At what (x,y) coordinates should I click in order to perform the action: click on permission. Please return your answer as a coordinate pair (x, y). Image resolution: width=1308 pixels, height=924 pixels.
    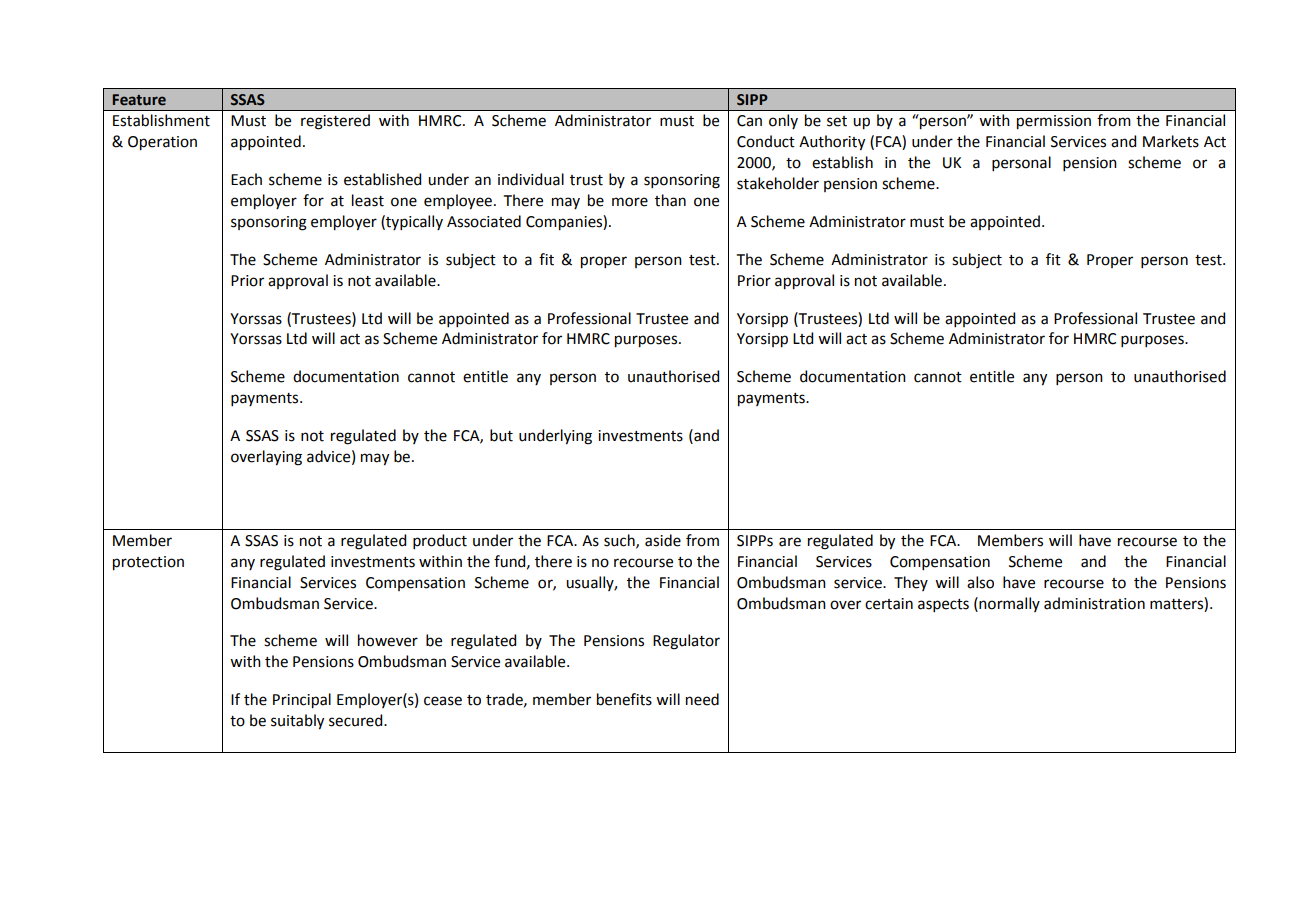
    Looking at the image, I should click on (1054, 122).
